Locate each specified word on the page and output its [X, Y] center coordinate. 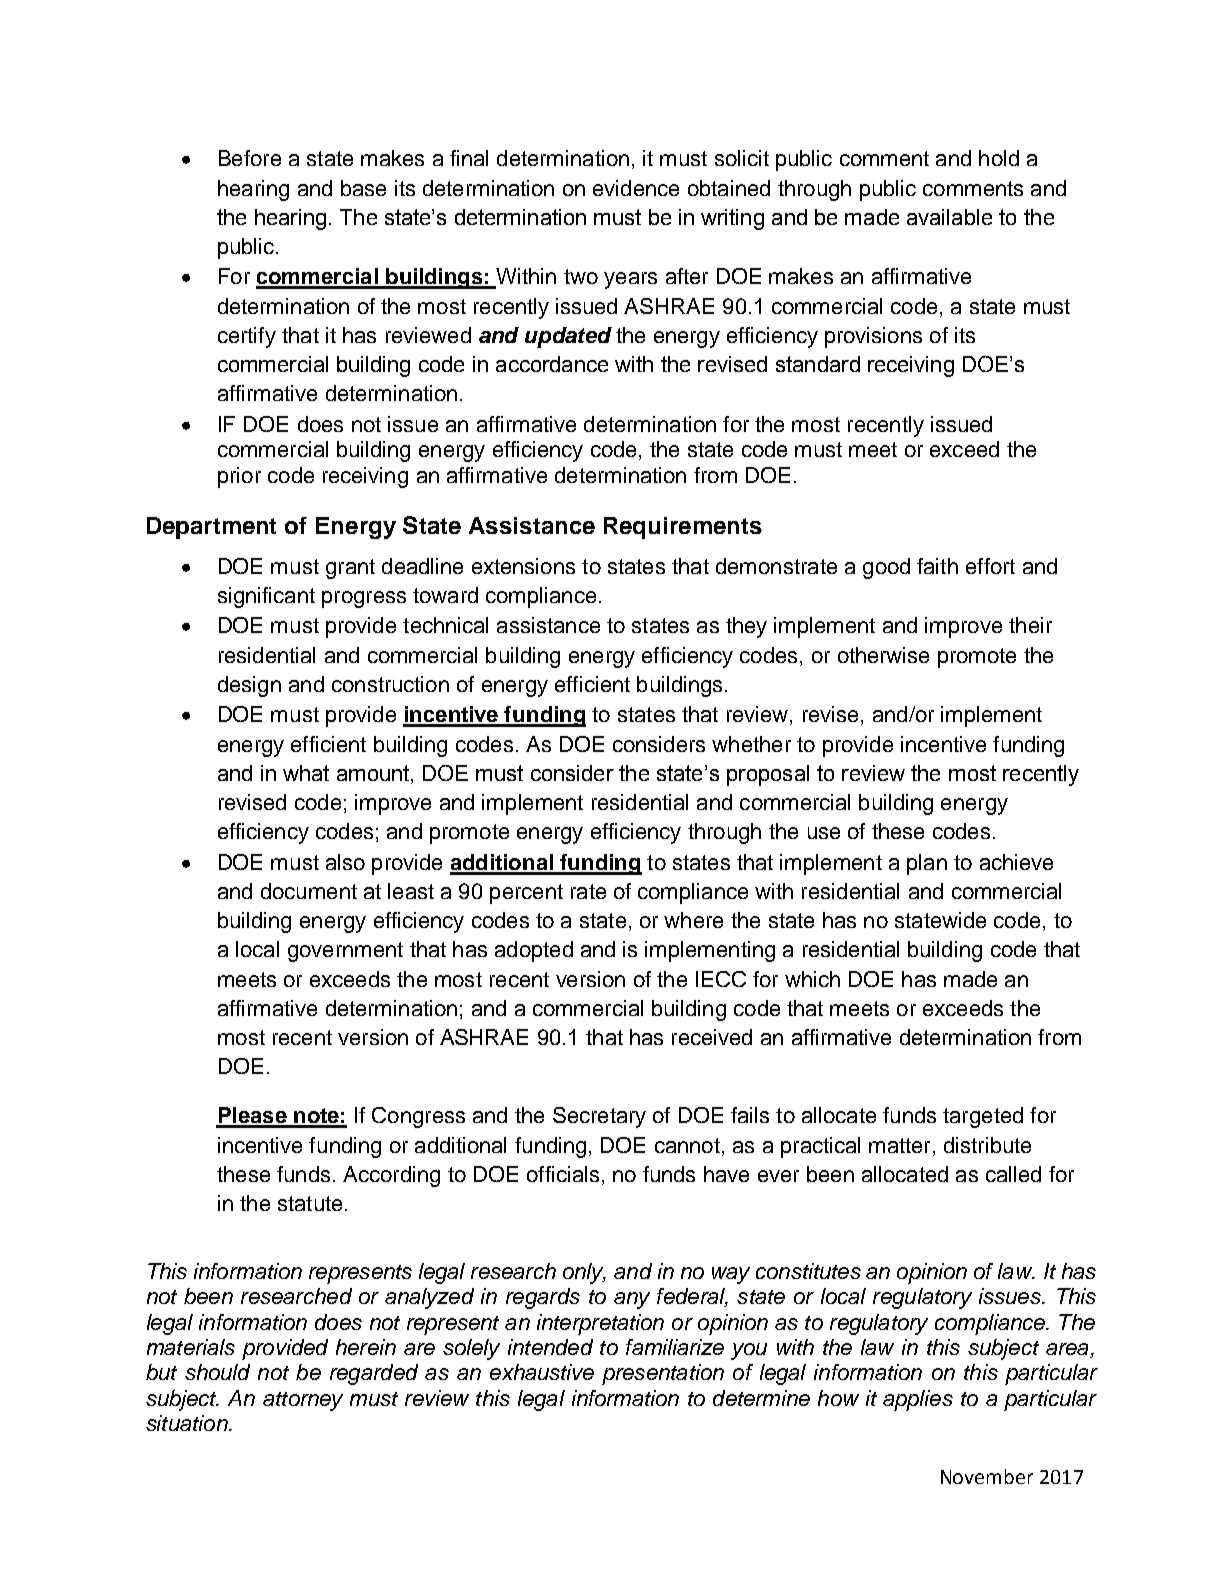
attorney [303, 1401]
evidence [636, 188]
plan [927, 864]
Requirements [683, 528]
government [345, 952]
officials [563, 1174]
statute [310, 1203]
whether [751, 744]
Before [250, 158]
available [949, 217]
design [249, 686]
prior [239, 477]
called [1013, 1174]
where [693, 920]
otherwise [883, 655]
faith [937, 566]
